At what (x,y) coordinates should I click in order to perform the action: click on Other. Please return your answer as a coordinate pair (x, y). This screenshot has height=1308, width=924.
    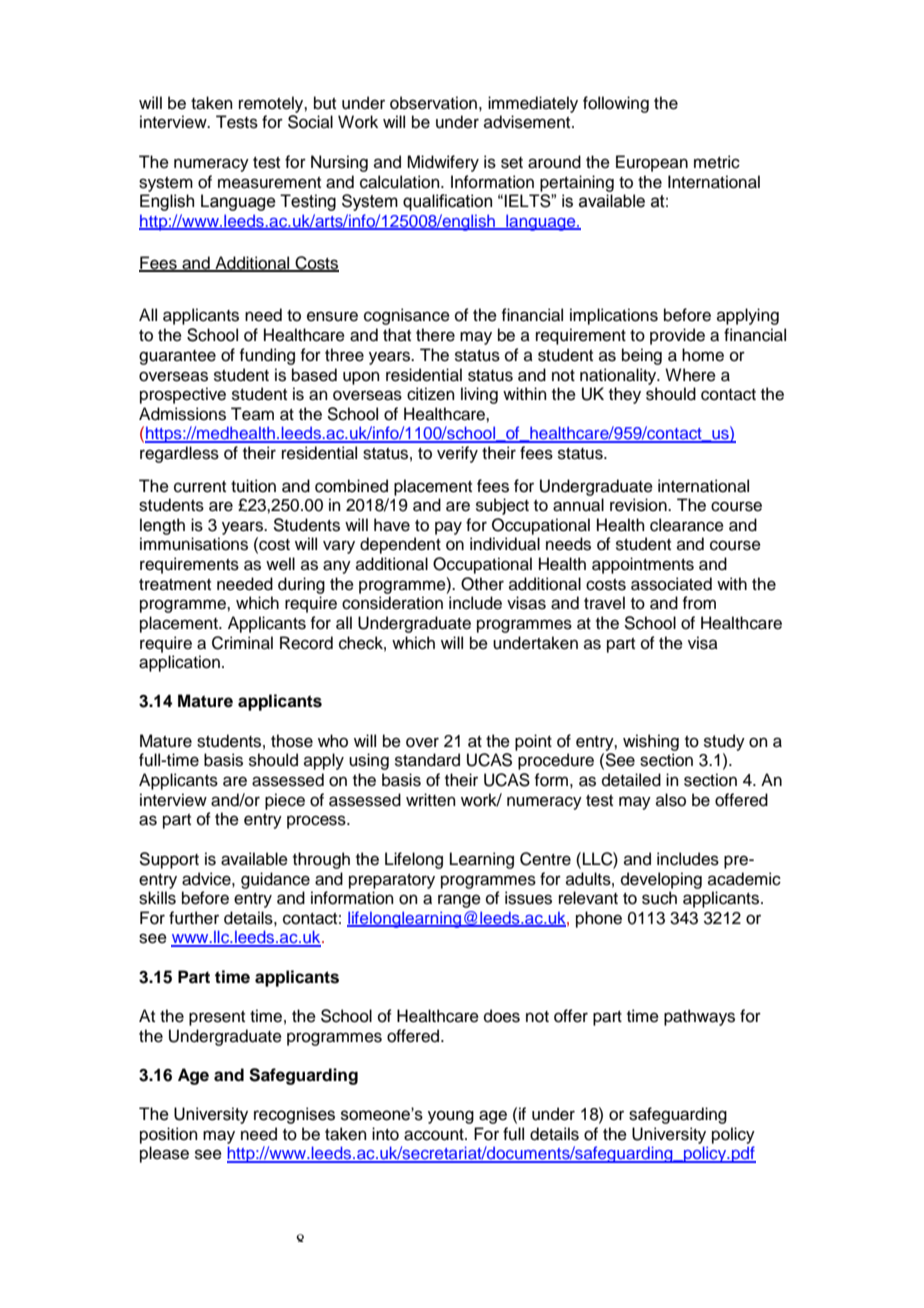
    Looking at the image, I should click on (482, 584).
